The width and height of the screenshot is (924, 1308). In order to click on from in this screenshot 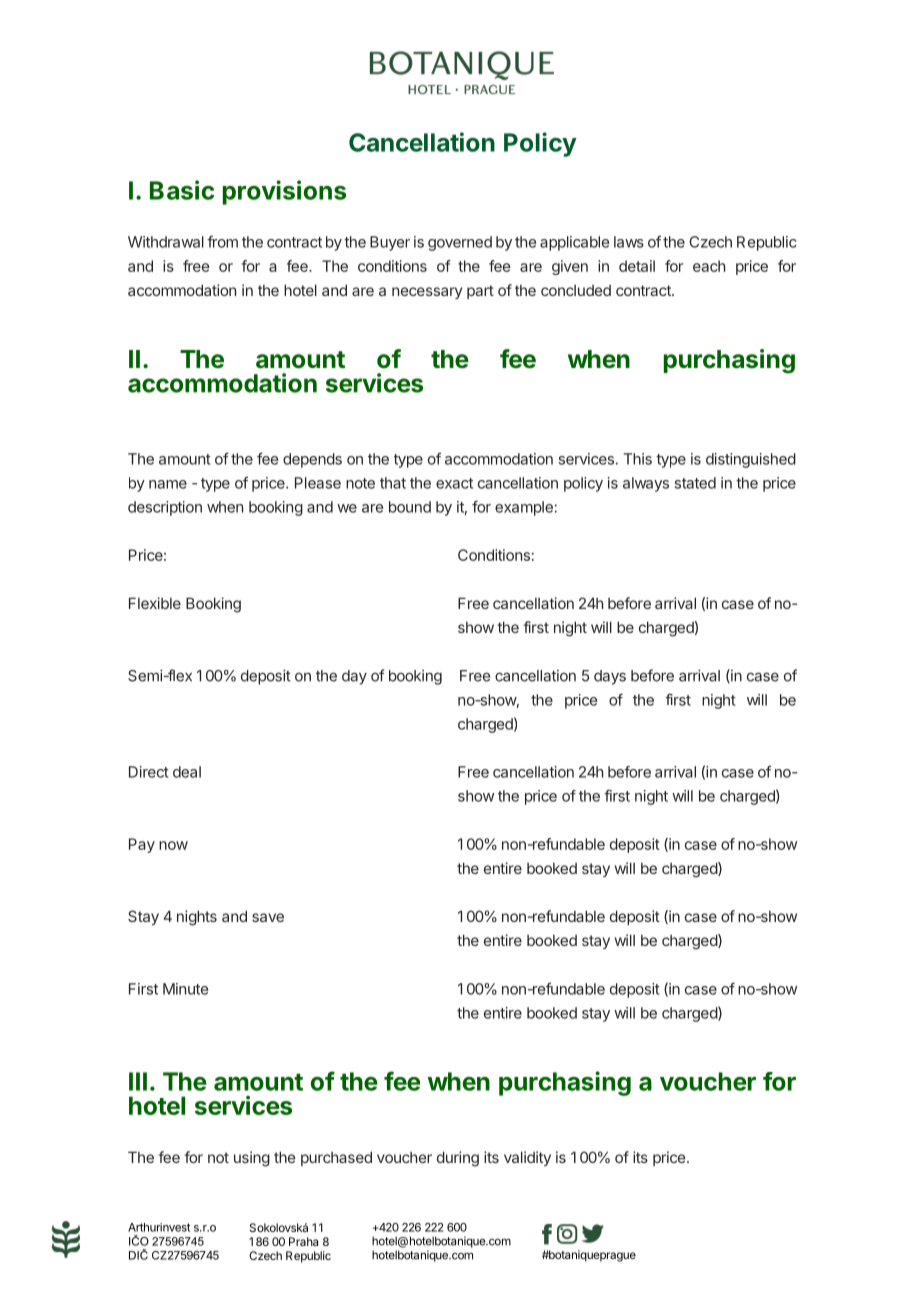, I will do `click(222, 241)`.
